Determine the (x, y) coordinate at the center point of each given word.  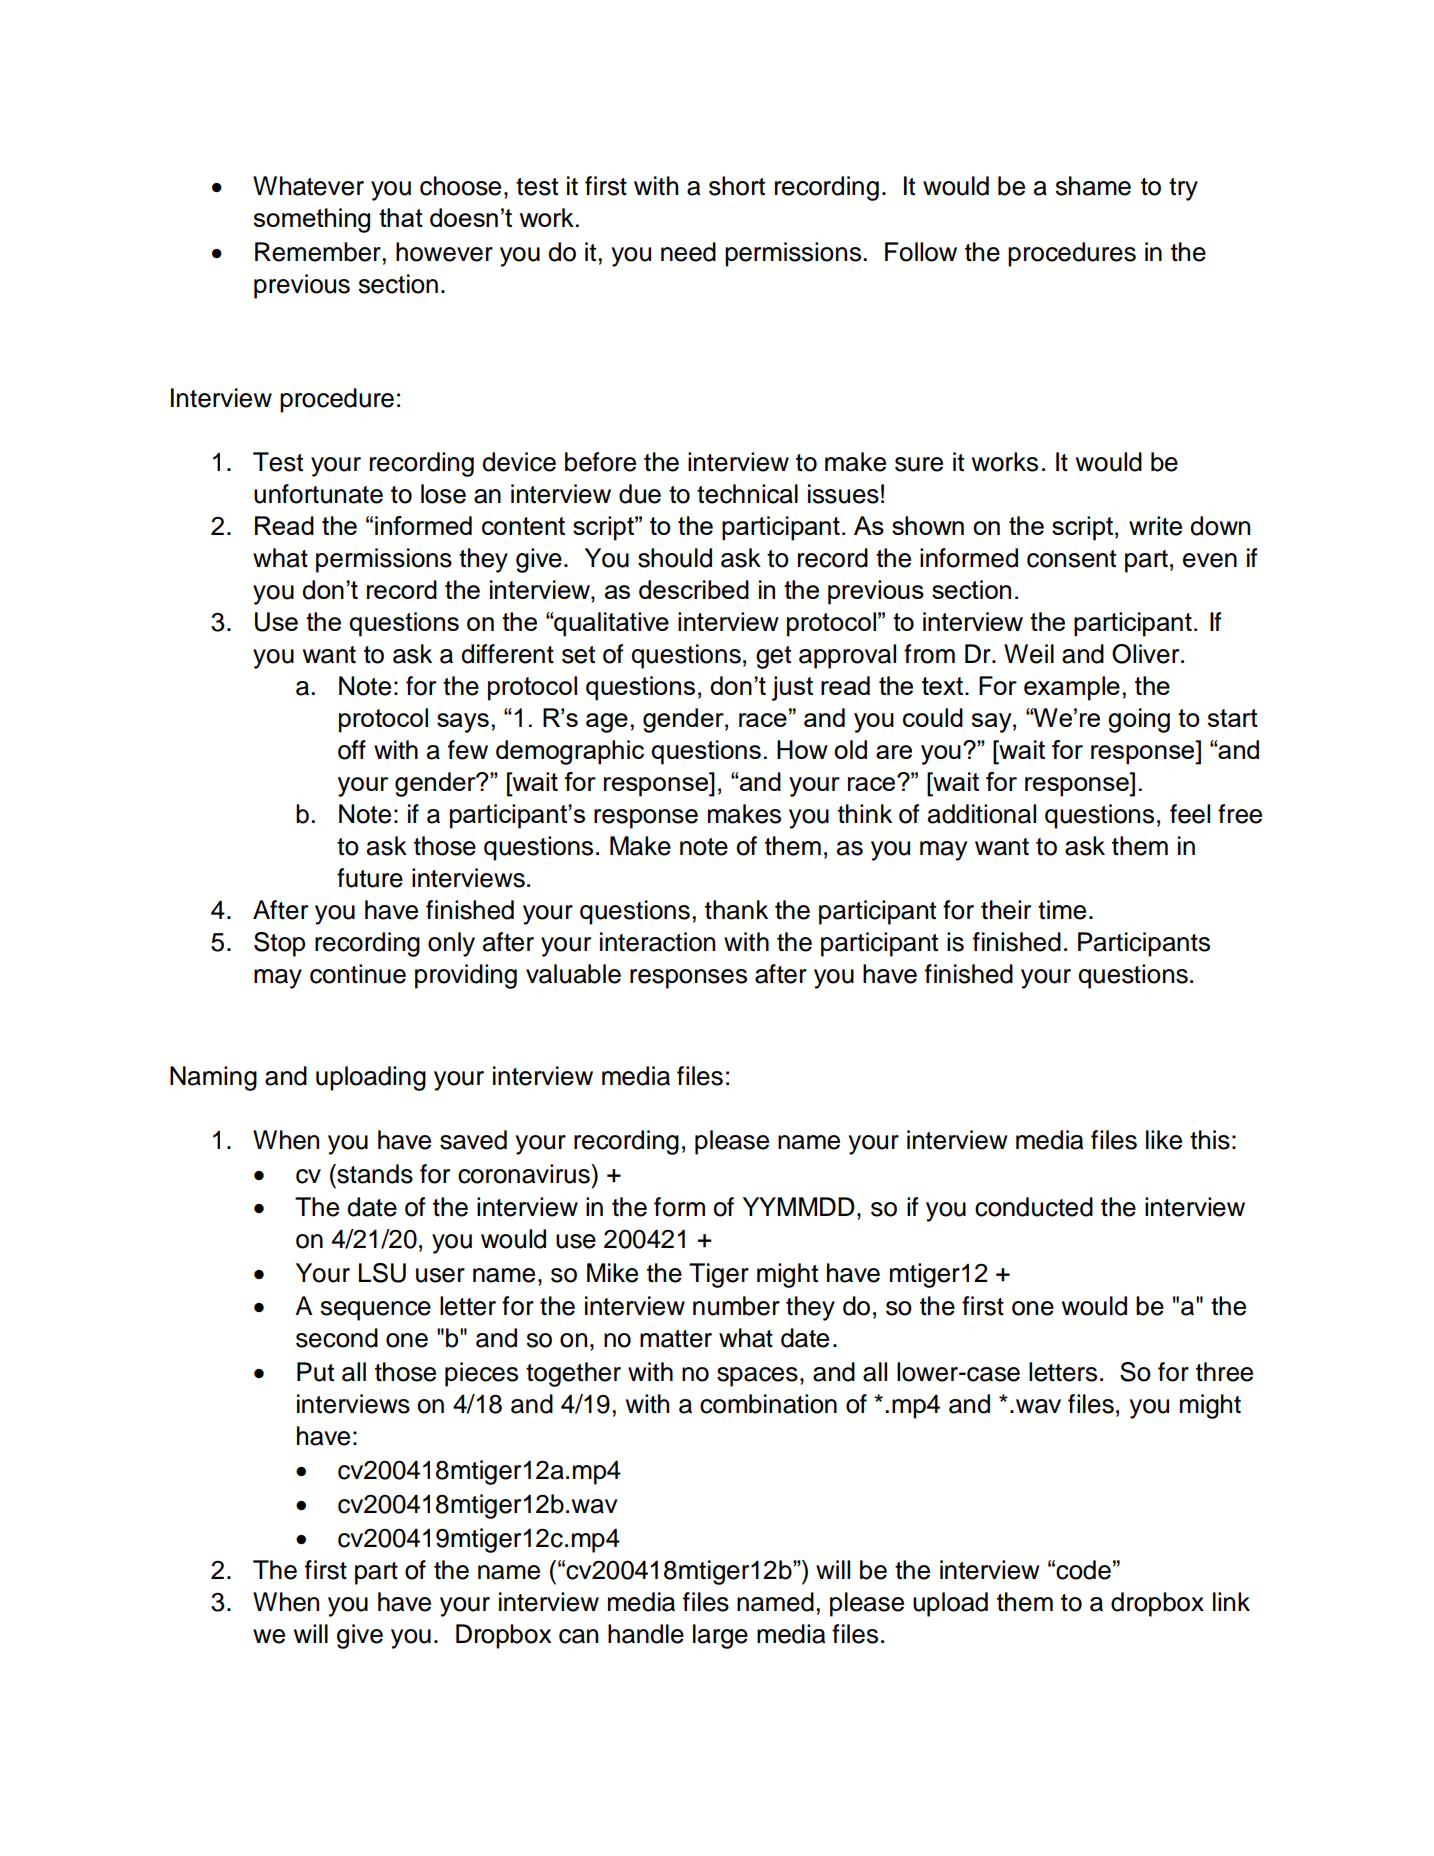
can (578, 1636)
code (1083, 1570)
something (312, 220)
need (688, 252)
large (720, 1636)
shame (1093, 186)
